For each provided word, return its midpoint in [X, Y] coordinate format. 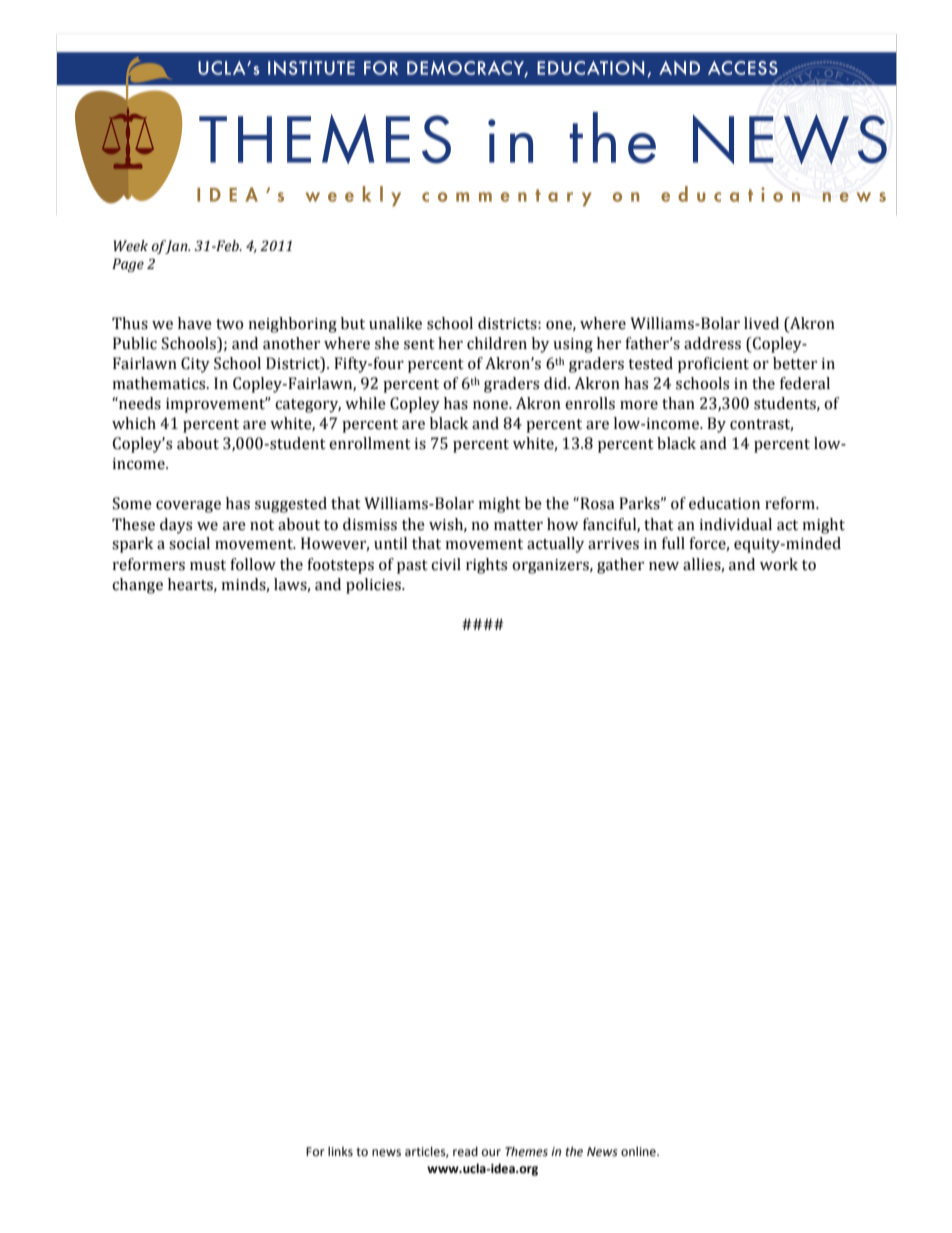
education [724, 503]
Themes [526, 1151]
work [779, 564]
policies [374, 586]
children [497, 343]
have [195, 323]
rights [486, 566]
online [639, 1151]
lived [761, 323]
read [465, 1151]
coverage [188, 507]
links [340, 1151]
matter [518, 525]
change [137, 586]
